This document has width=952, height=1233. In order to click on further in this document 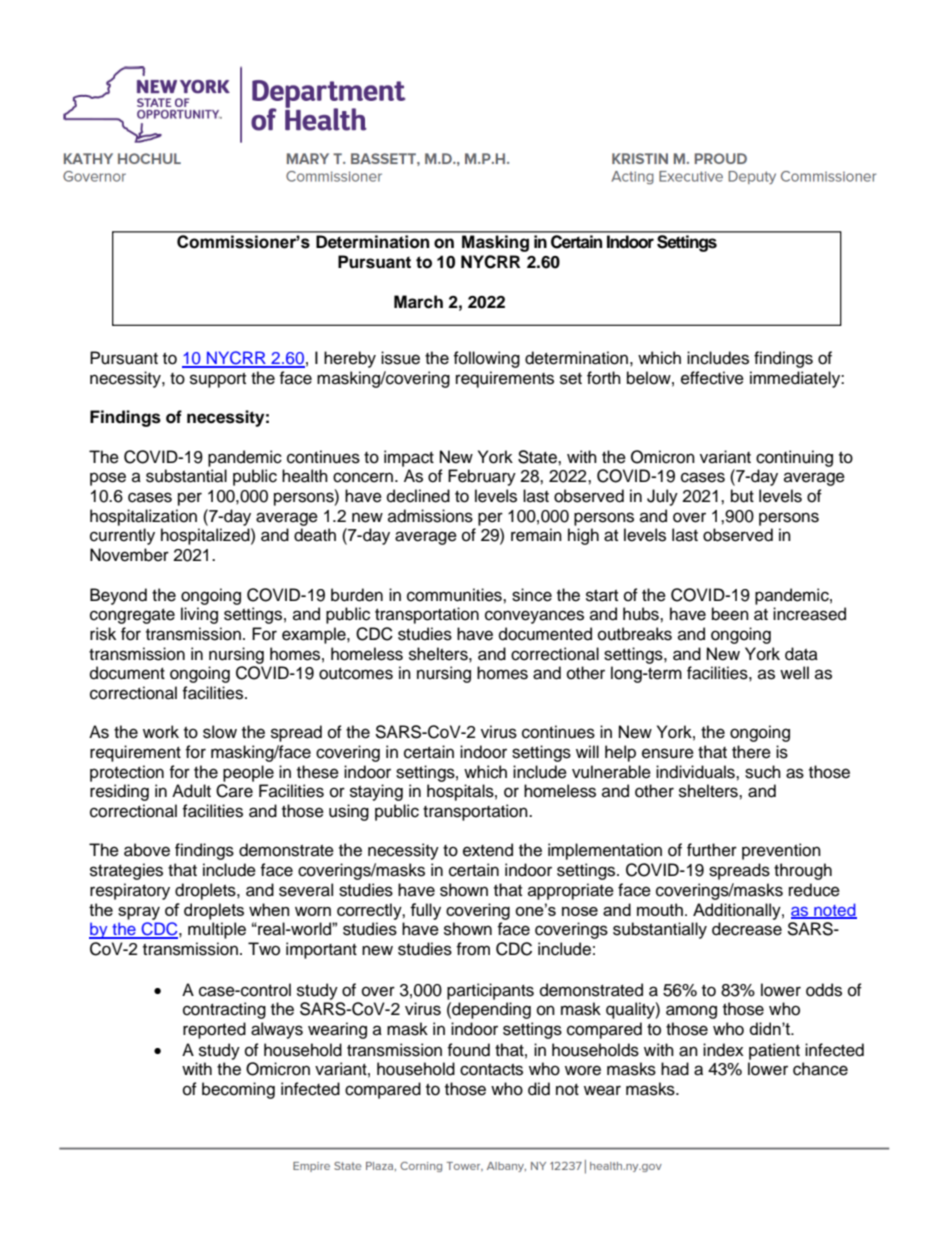, I will do `click(712, 850)`.
